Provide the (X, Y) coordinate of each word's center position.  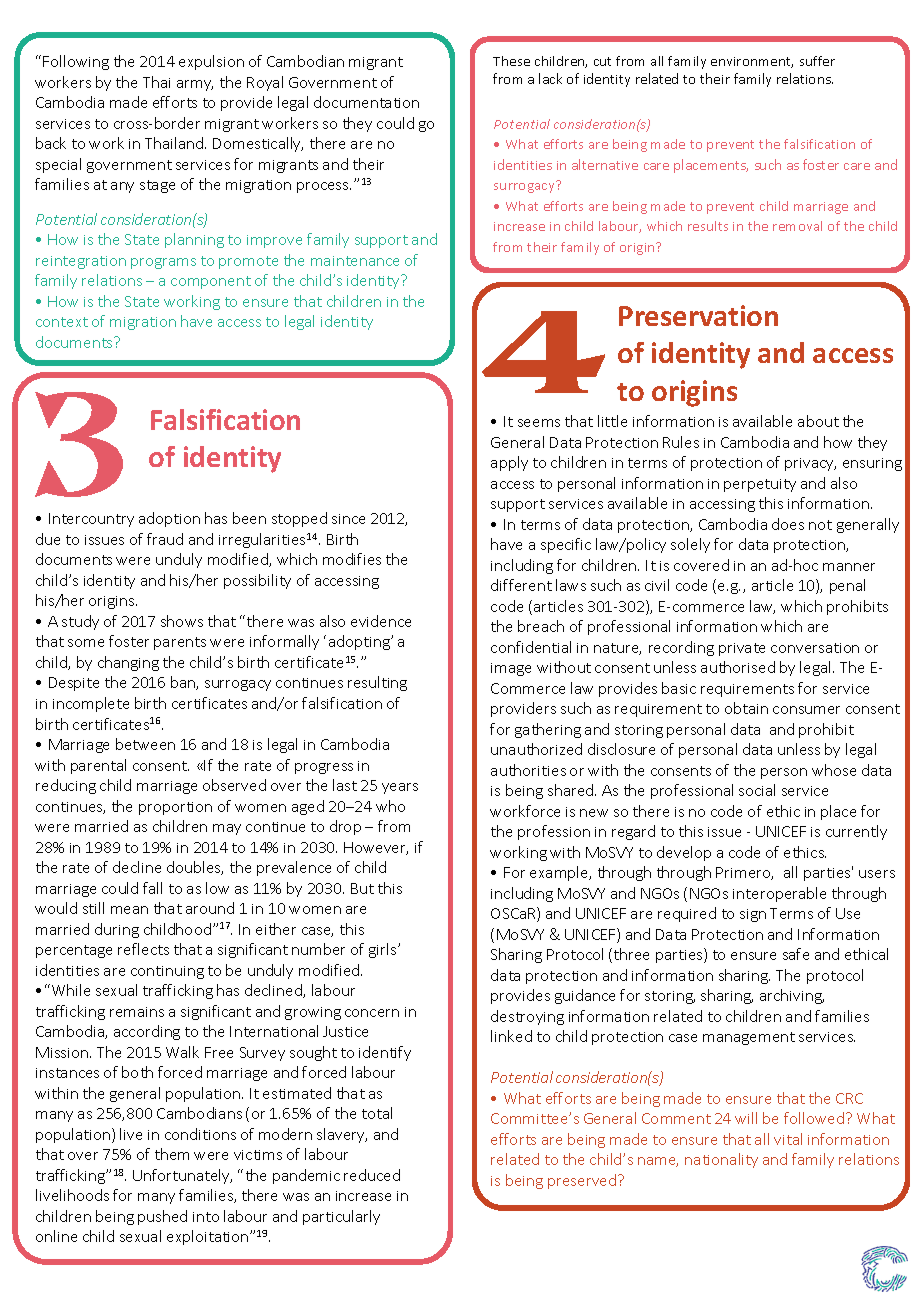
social (757, 790)
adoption (169, 519)
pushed (162, 1217)
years (400, 788)
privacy (810, 464)
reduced (372, 1175)
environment (752, 62)
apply (509, 463)
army (195, 85)
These (511, 61)
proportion (175, 808)
